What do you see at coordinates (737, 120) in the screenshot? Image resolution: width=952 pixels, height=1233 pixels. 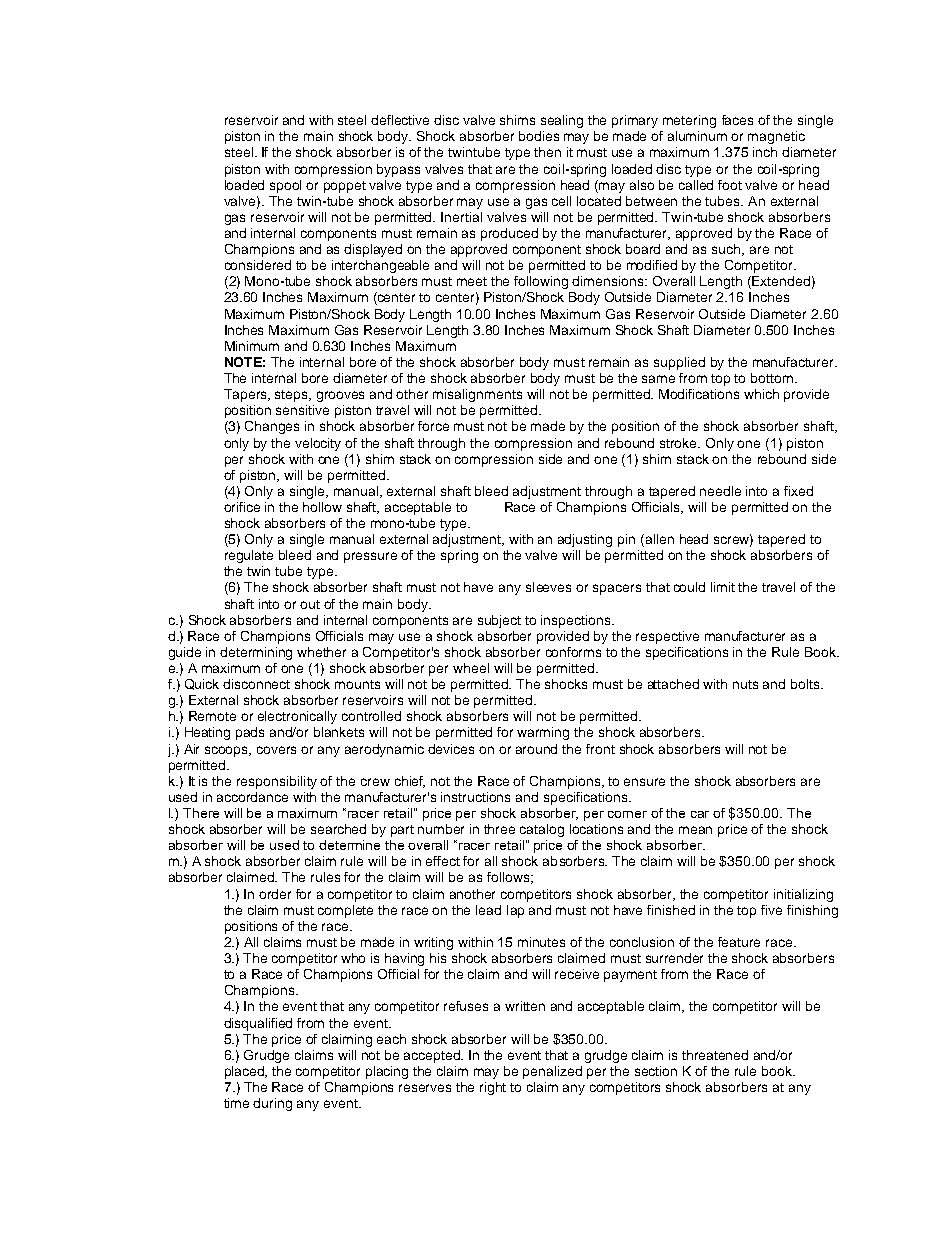 I see `faces` at bounding box center [737, 120].
